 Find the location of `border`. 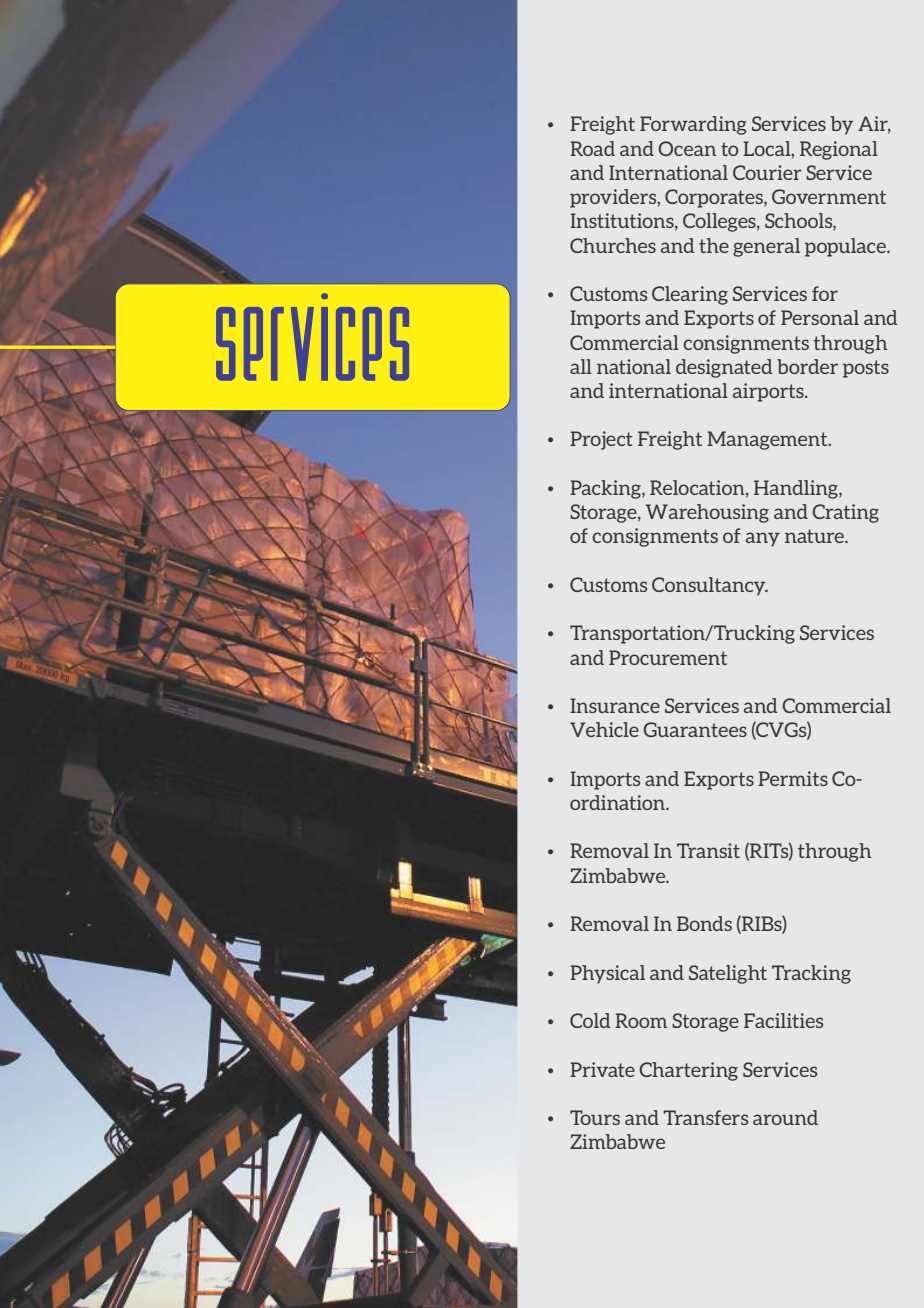

border is located at coordinates (807, 366).
